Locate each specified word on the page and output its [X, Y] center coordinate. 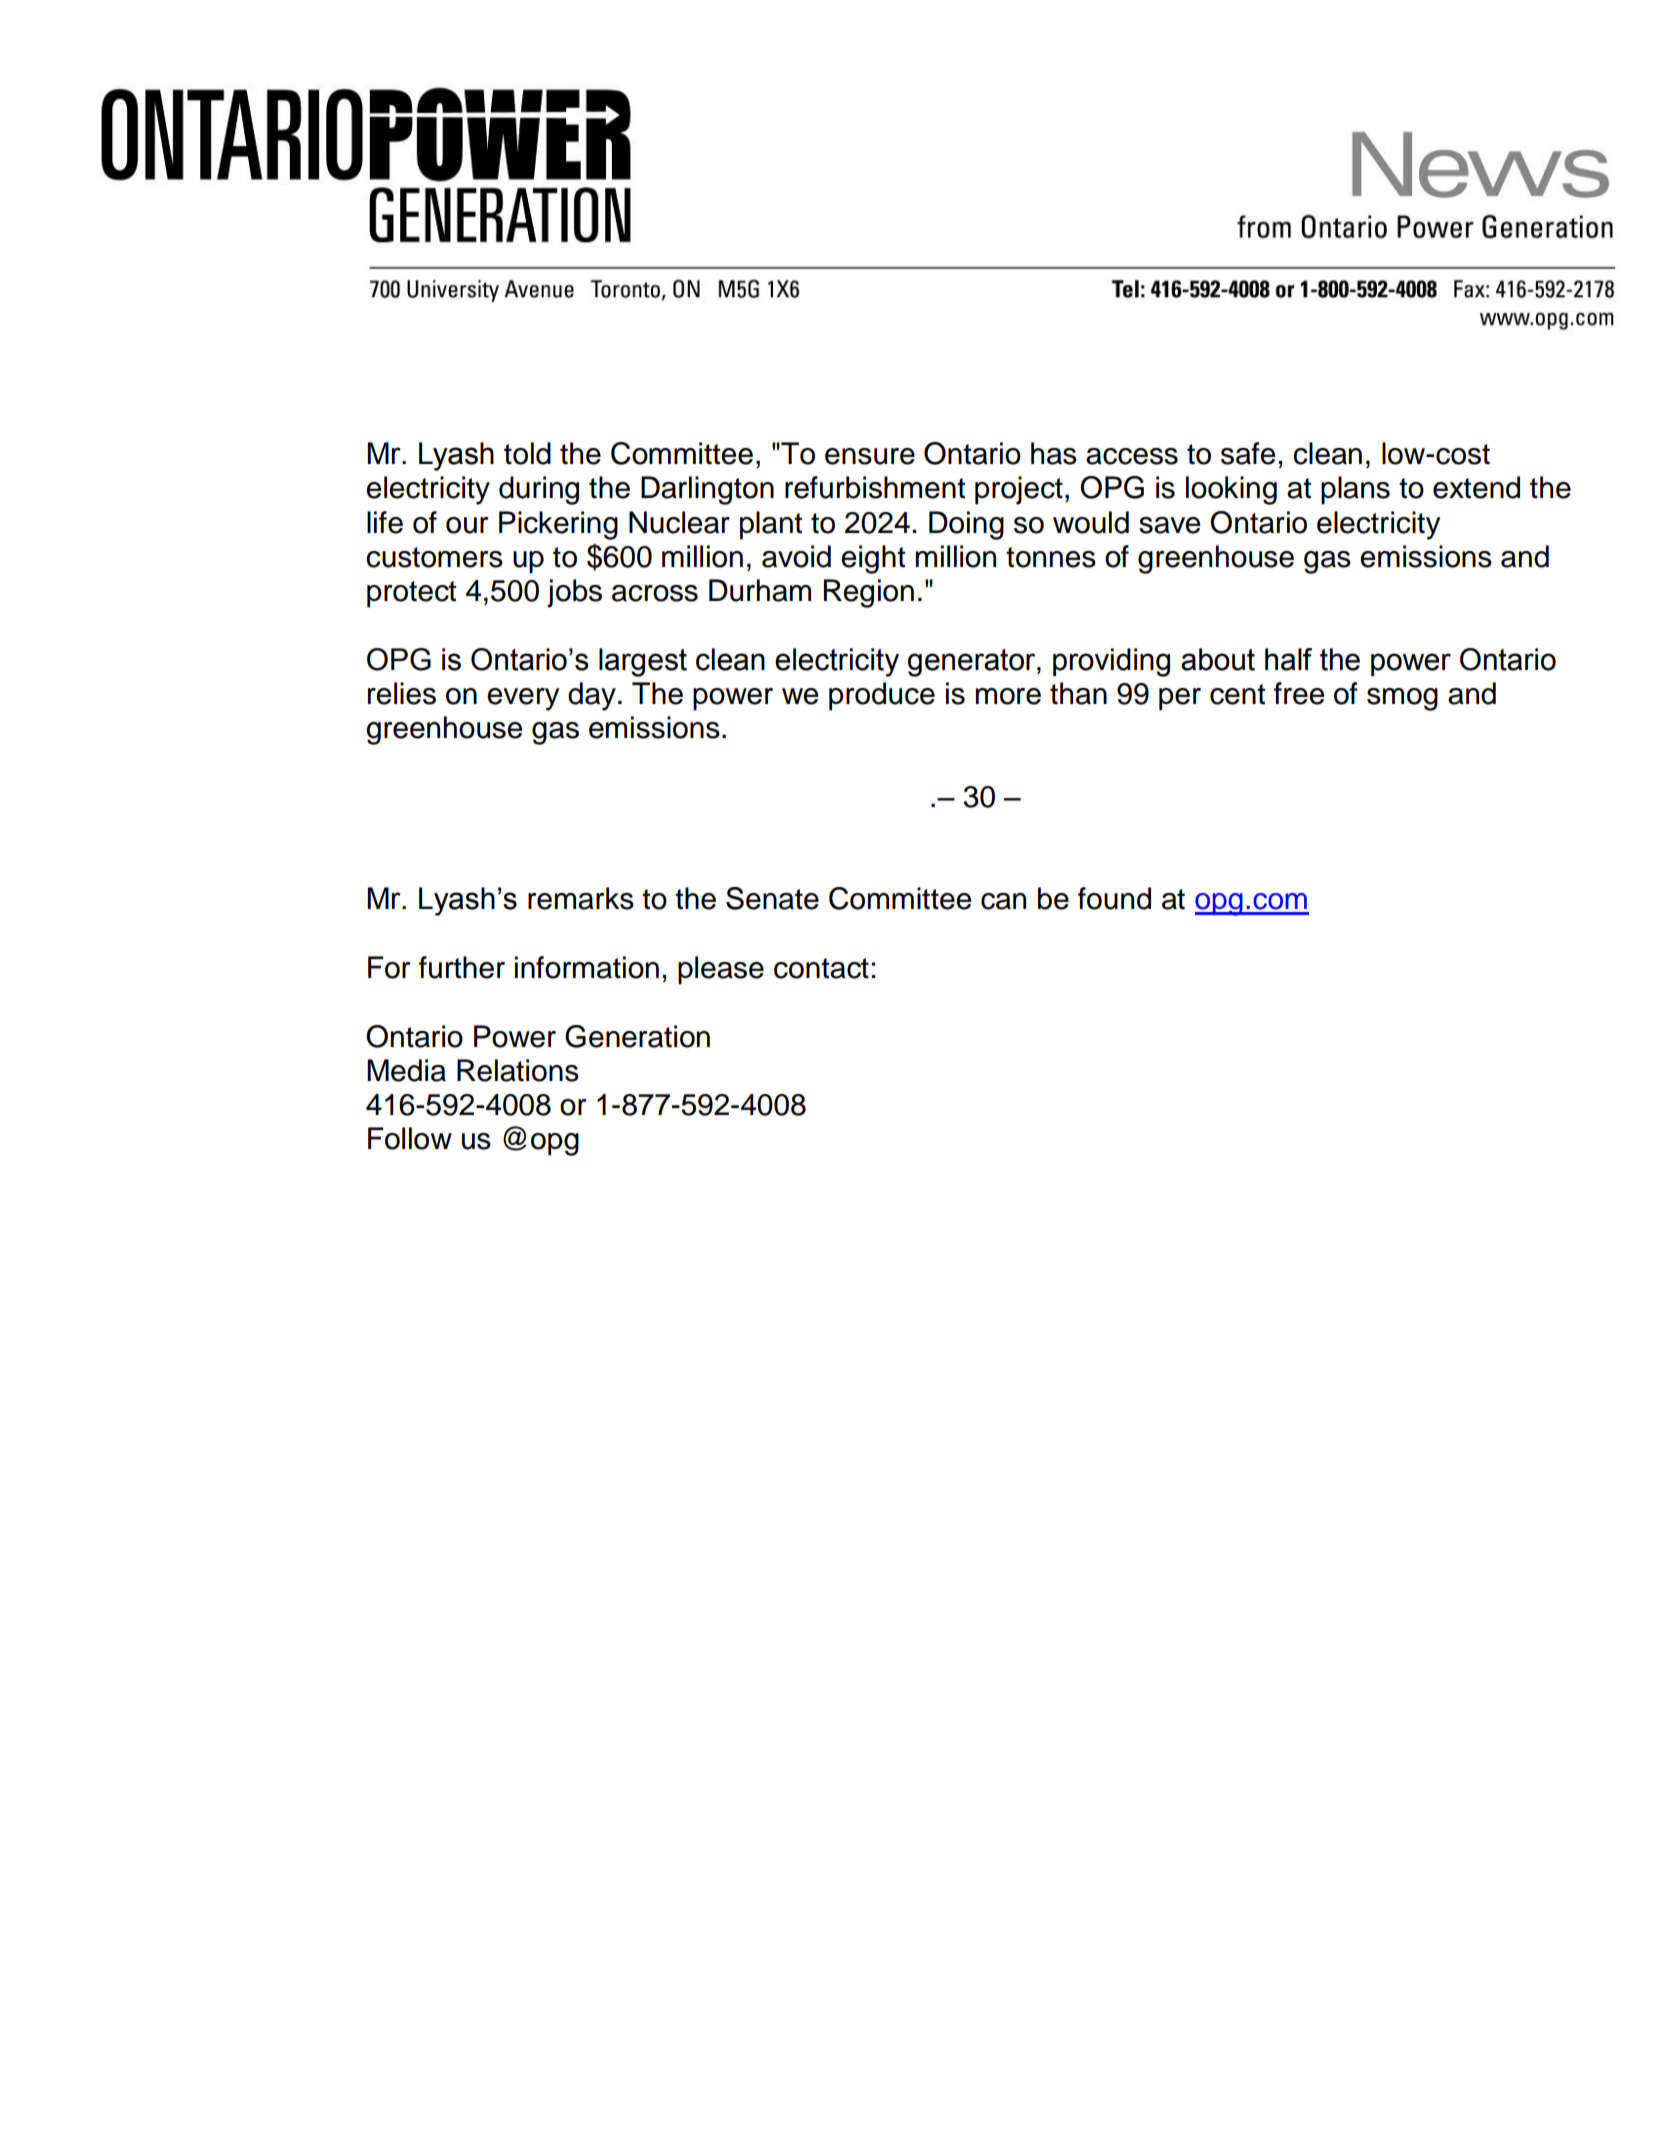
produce [882, 696]
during [539, 490]
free [1299, 693]
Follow [410, 1138]
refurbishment [875, 487]
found [1114, 898]
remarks [581, 898]
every [523, 699]
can [1003, 901]
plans [1355, 490]
